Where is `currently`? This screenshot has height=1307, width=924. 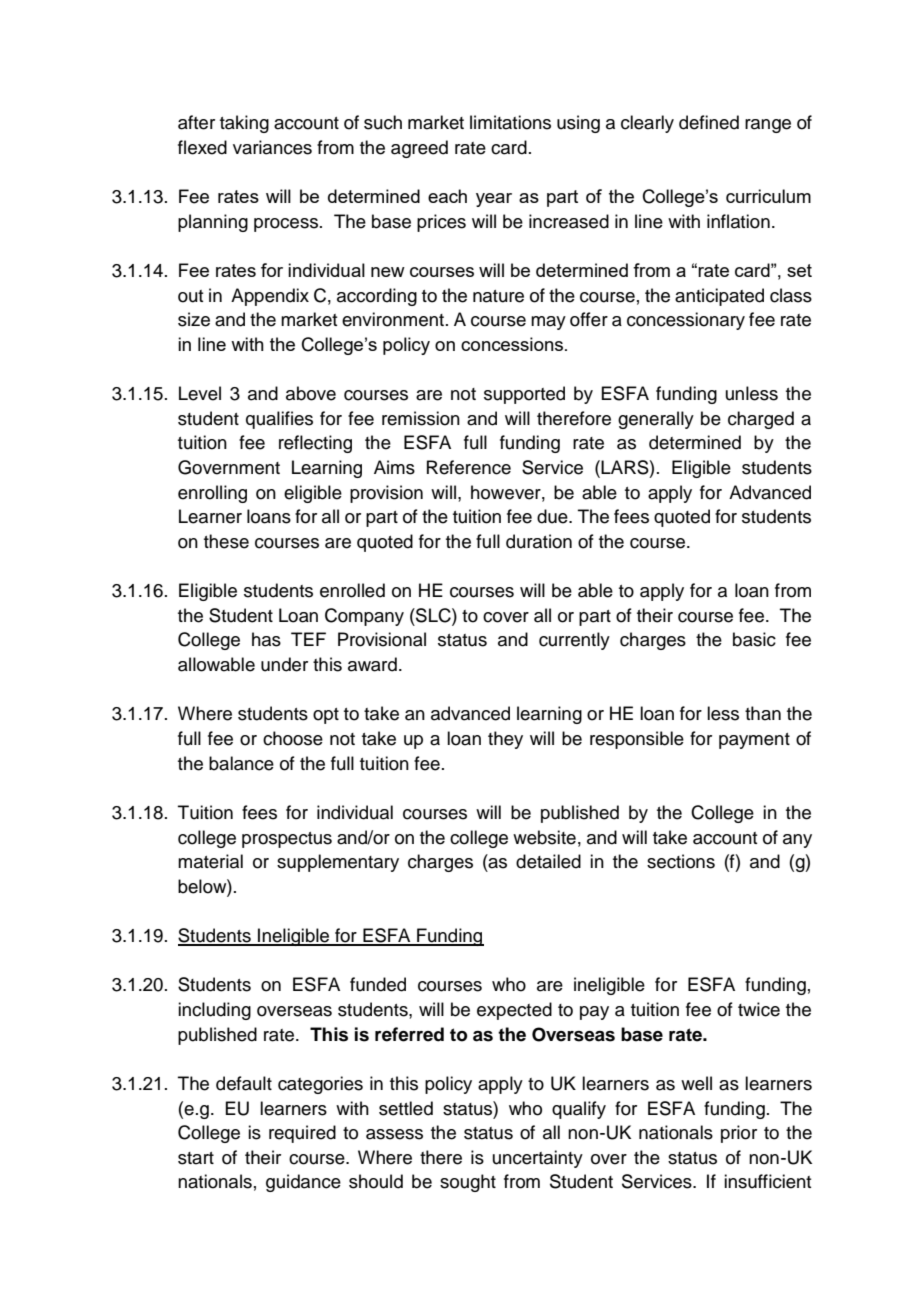 currently is located at coordinates (574, 641).
